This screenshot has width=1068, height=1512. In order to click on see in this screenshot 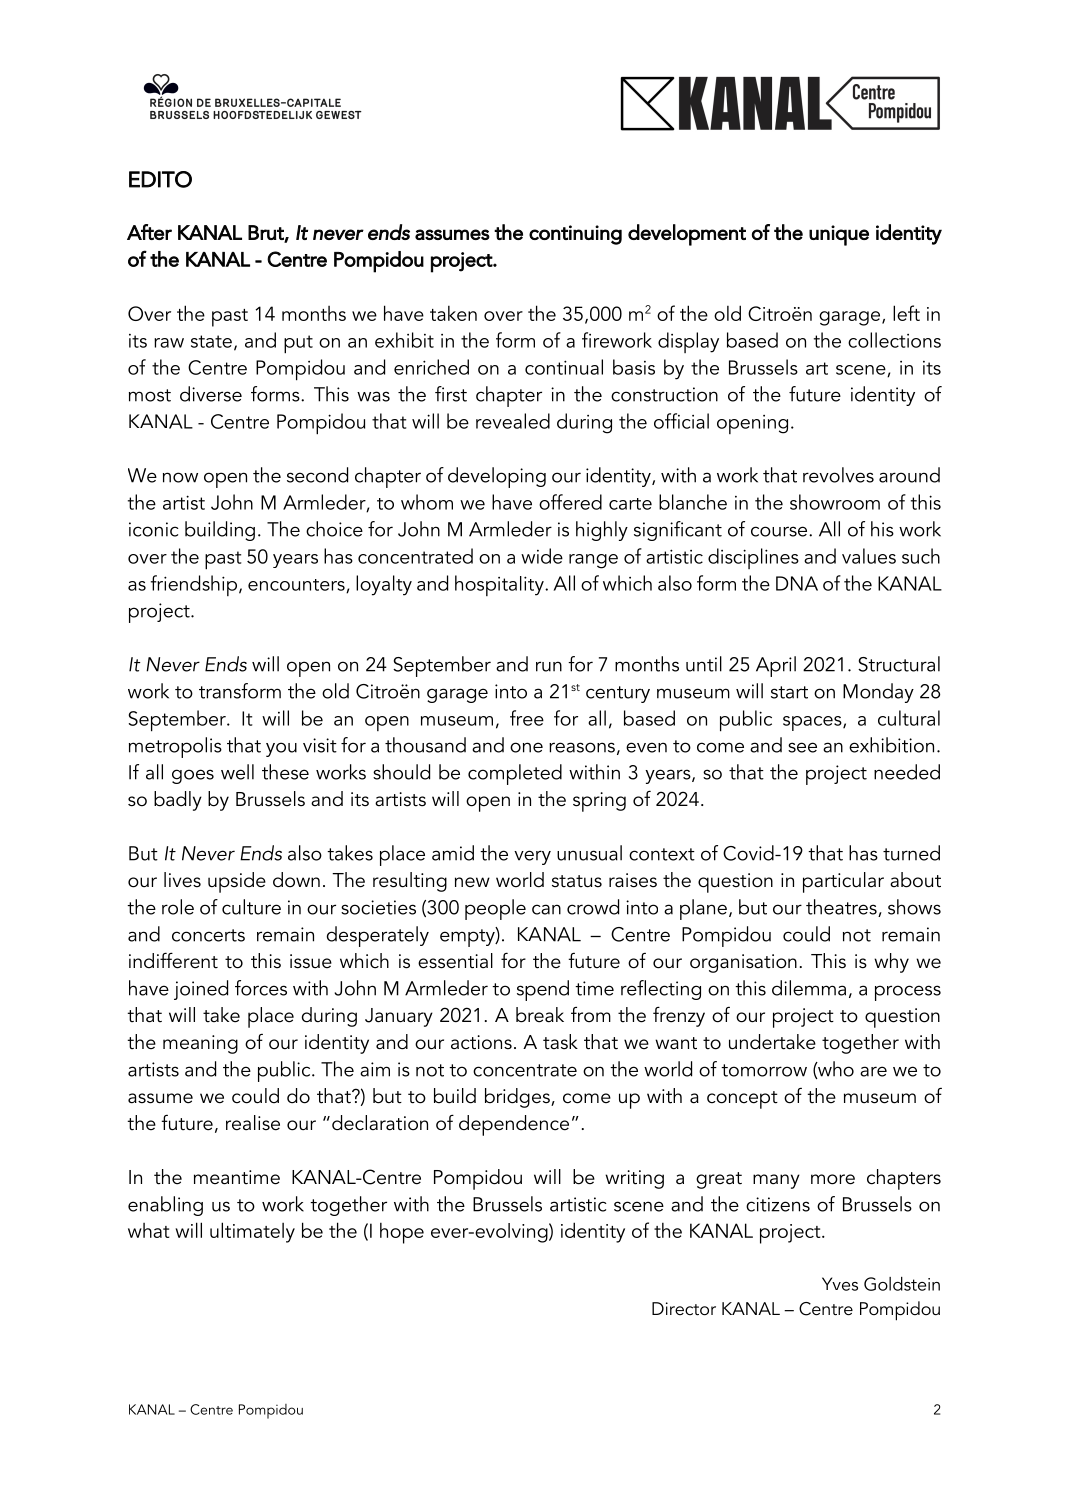, I will do `click(802, 747)`.
